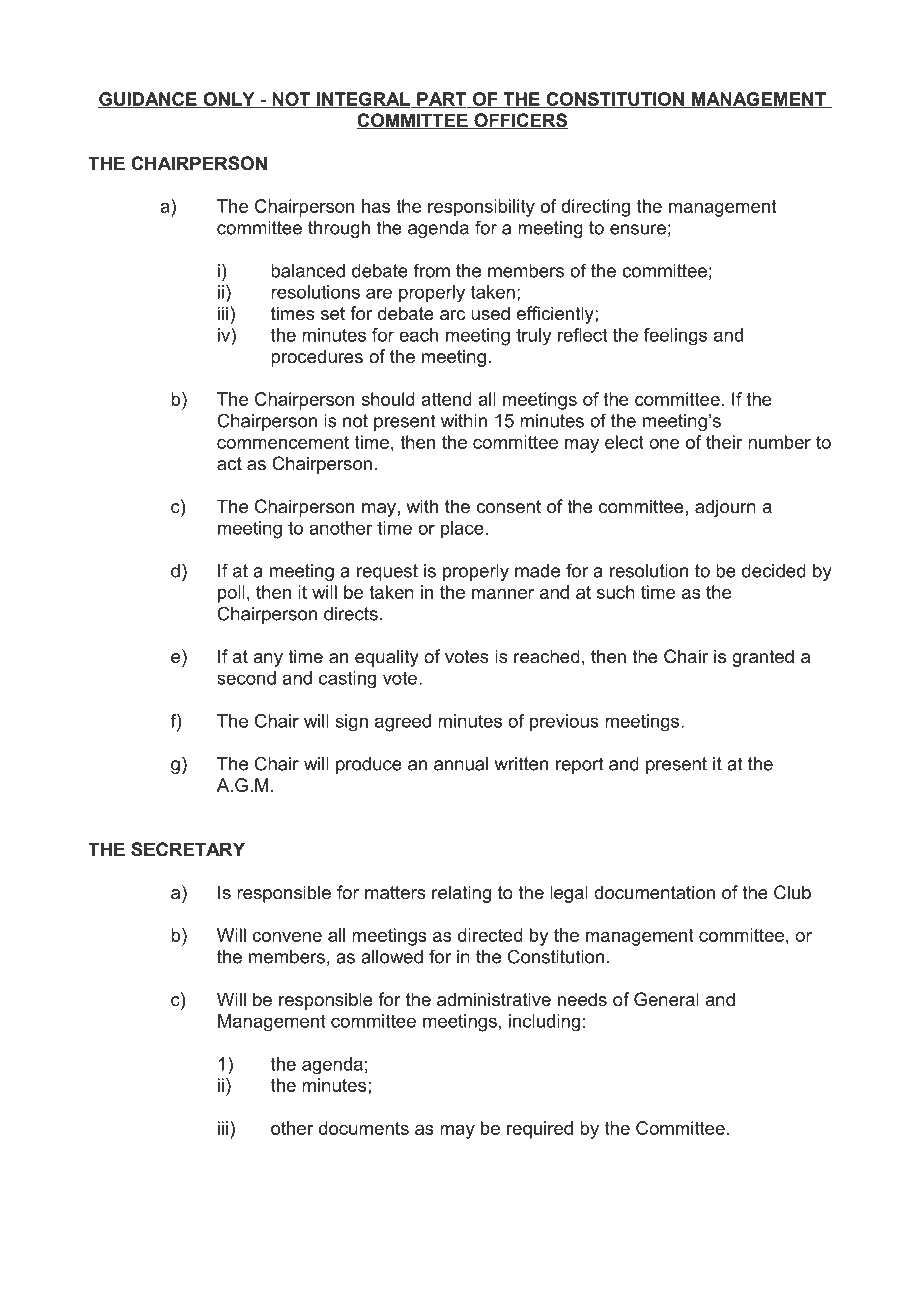  Describe the element at coordinates (364, 1128) in the screenshot. I see `documents` at that location.
